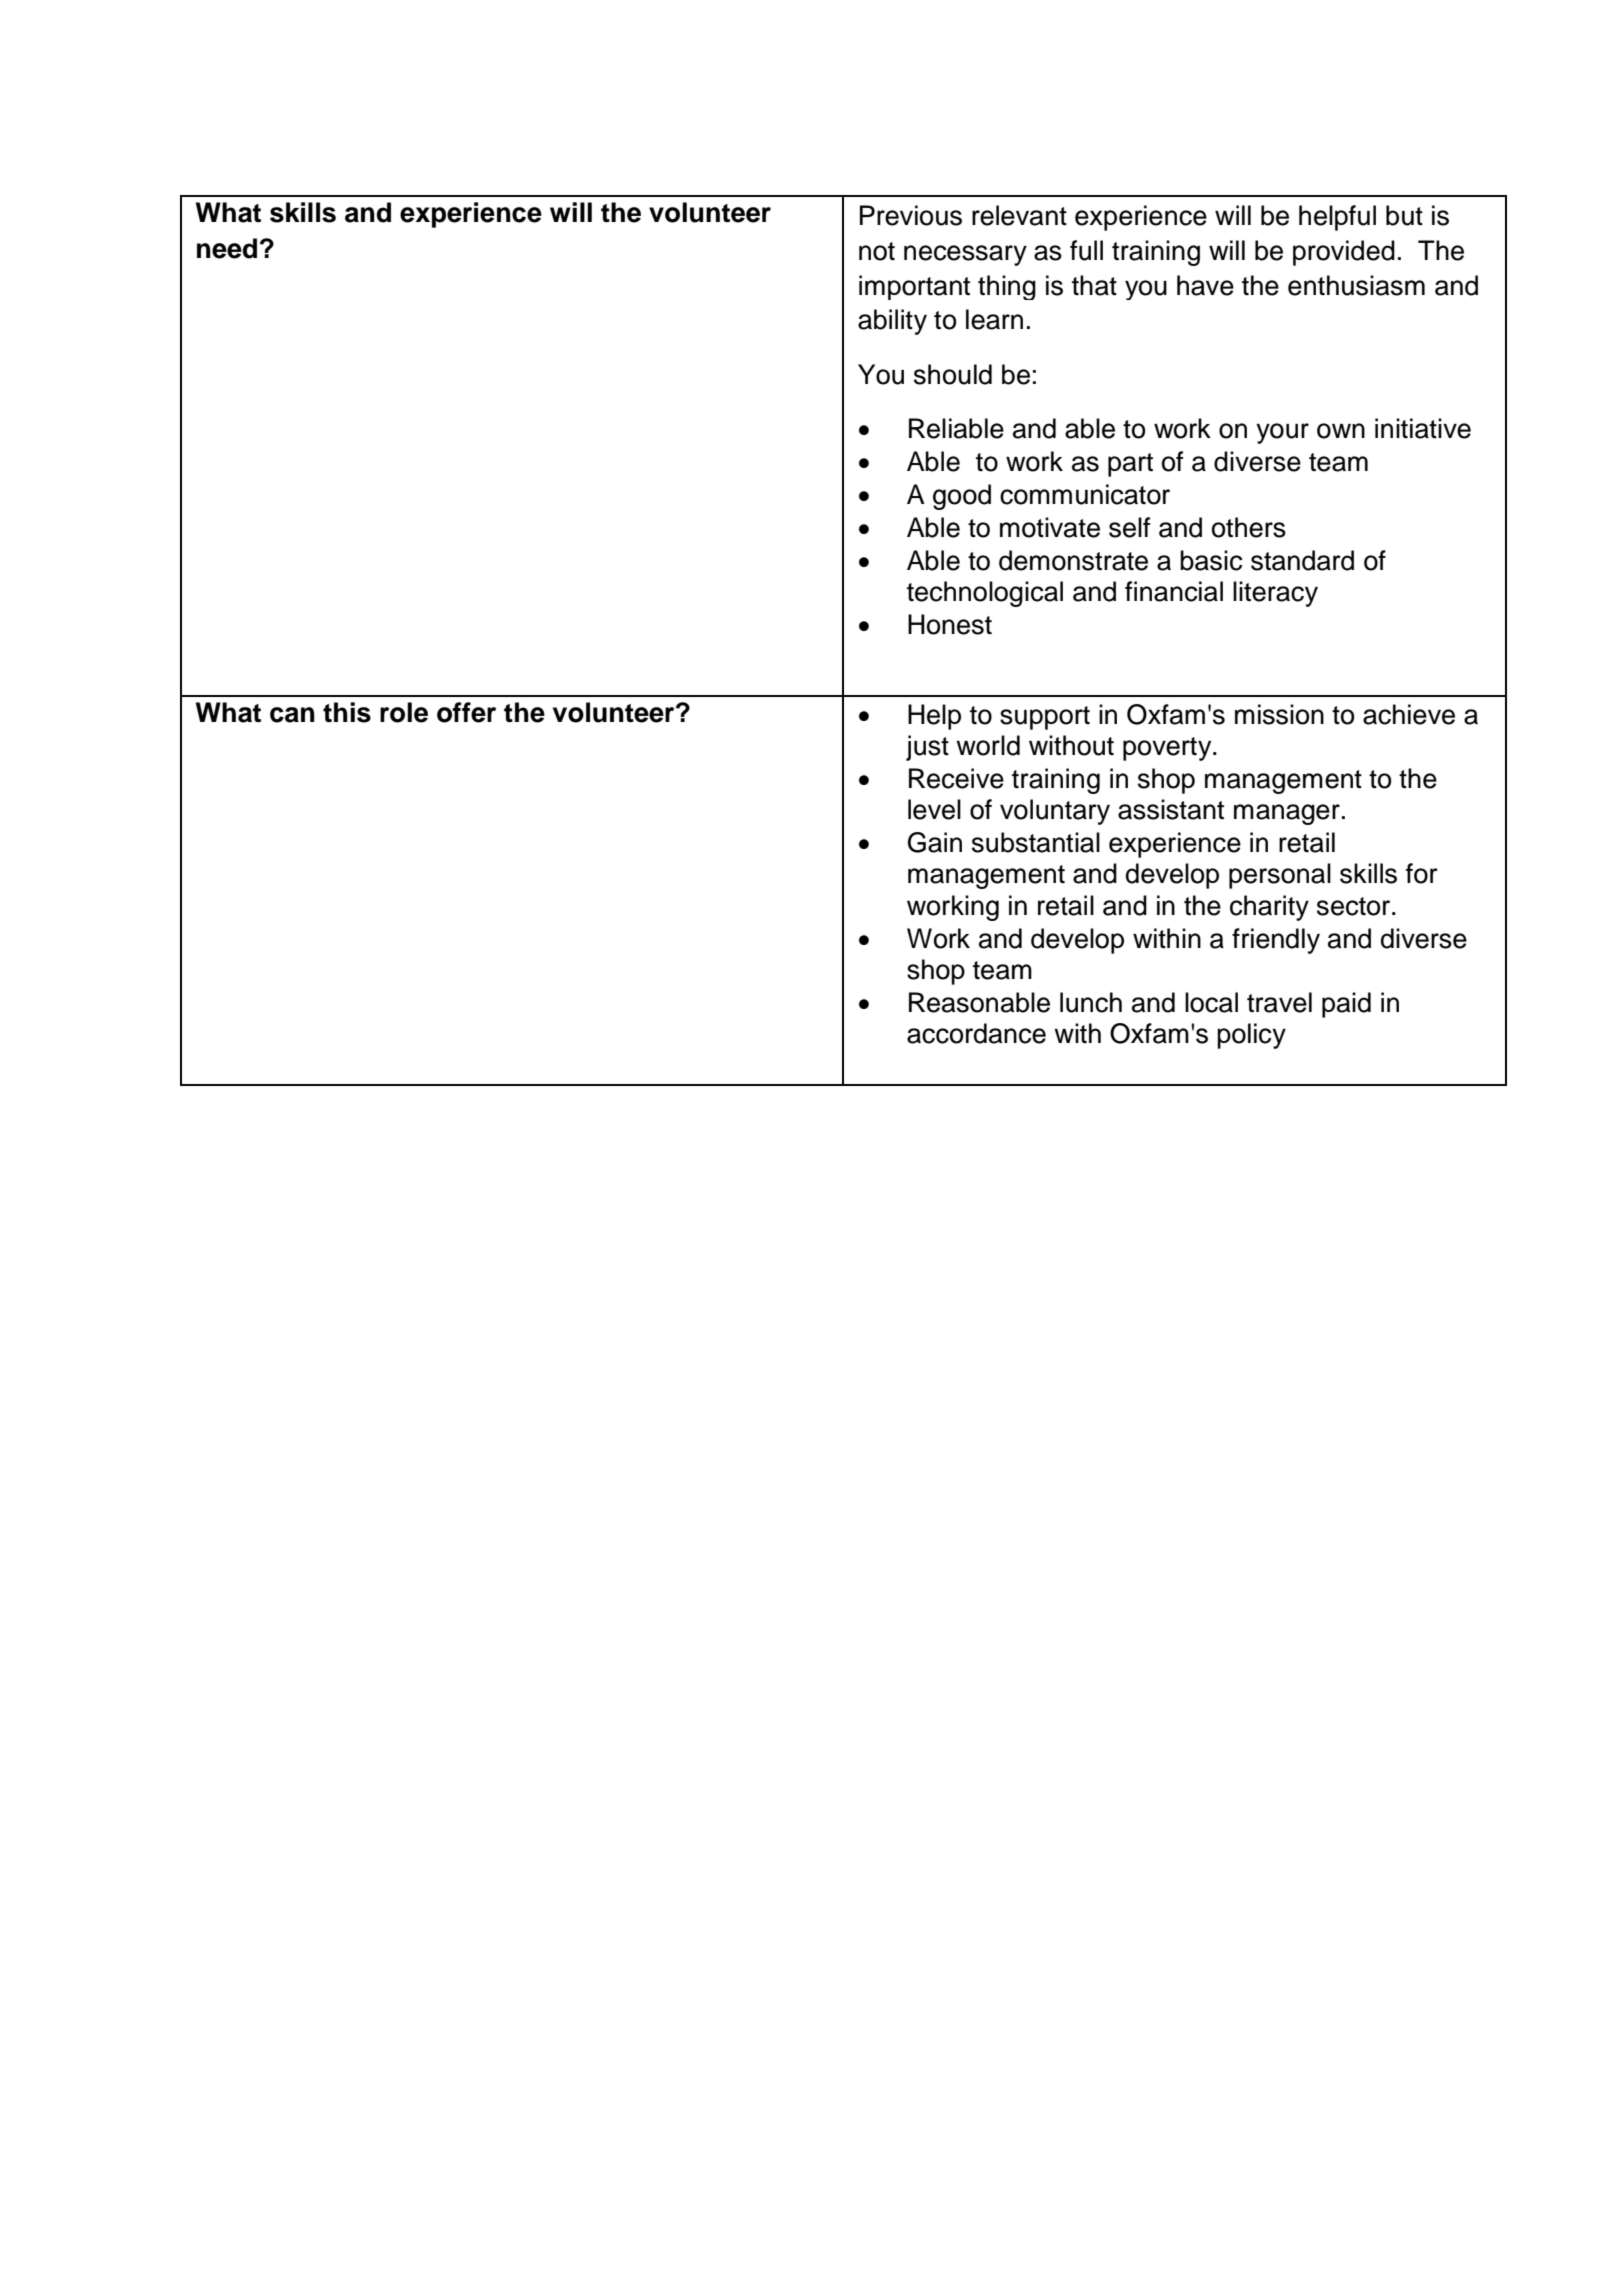 The image size is (1616, 2286). What do you see at coordinates (1168, 749) in the screenshot?
I see `poverty` at bounding box center [1168, 749].
